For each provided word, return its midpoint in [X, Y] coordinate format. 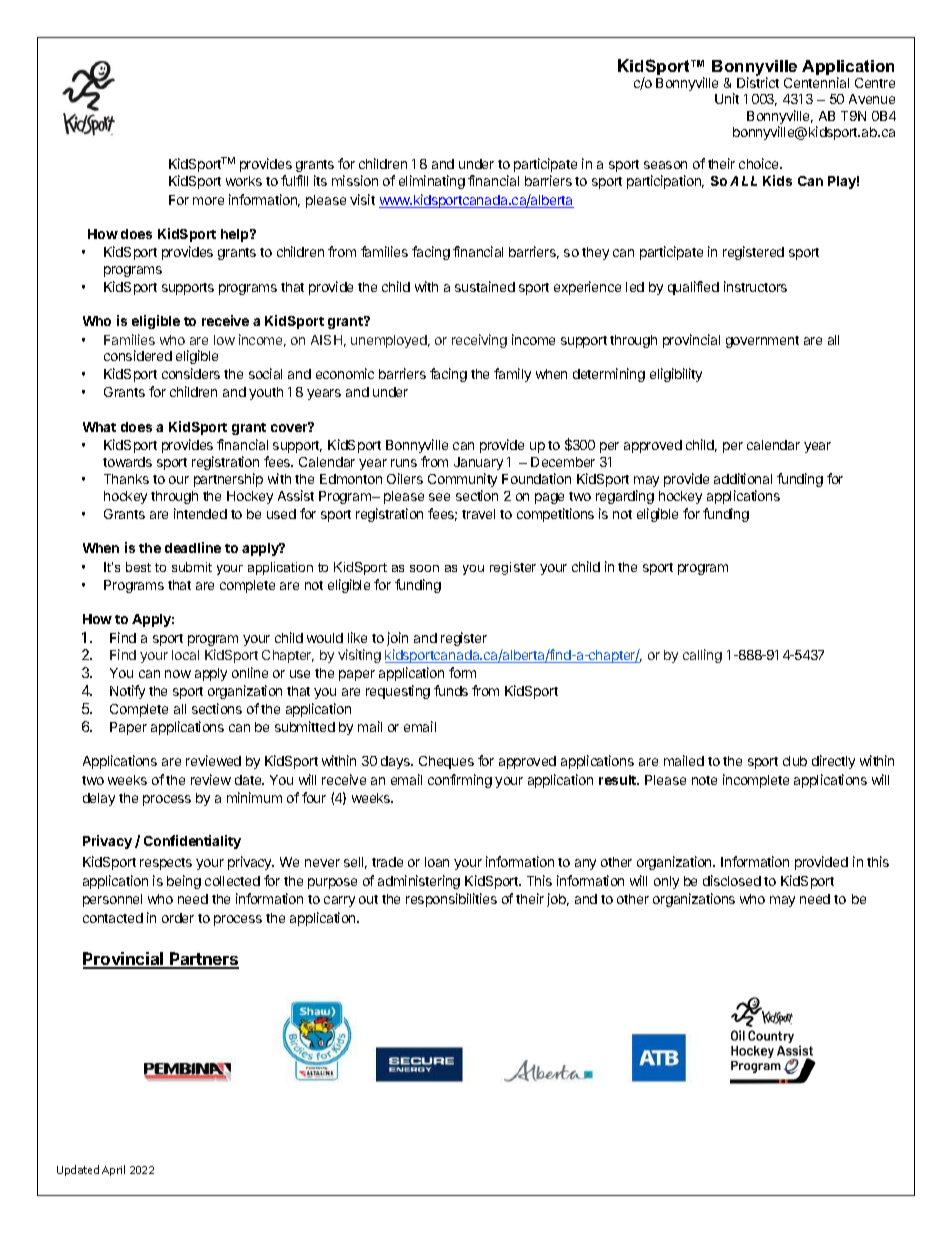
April [113, 1170]
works [244, 181]
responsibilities [451, 900]
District [758, 82]
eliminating [432, 182]
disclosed [732, 880]
